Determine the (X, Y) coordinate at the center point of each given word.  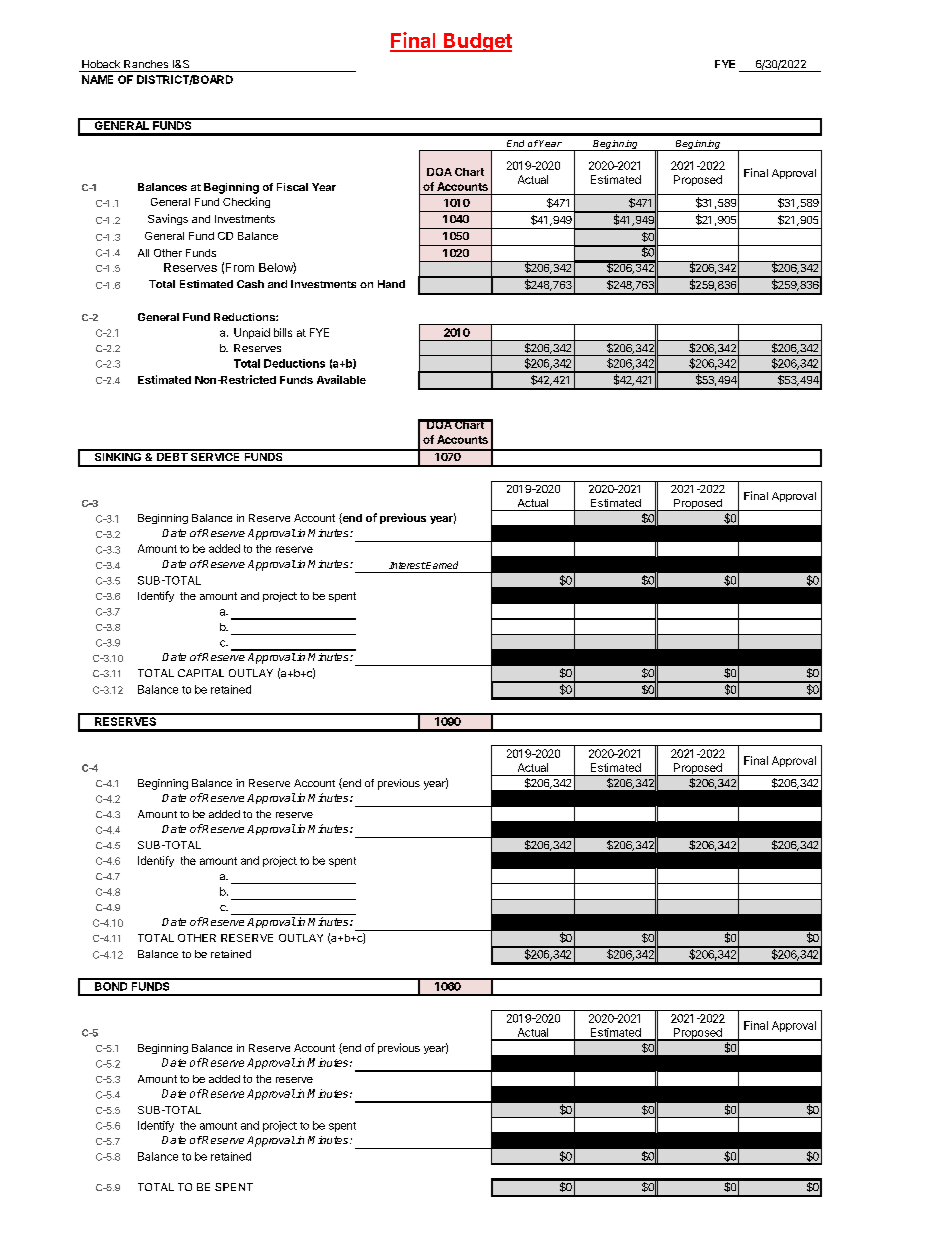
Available (341, 379)
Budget (477, 42)
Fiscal (292, 187)
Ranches (146, 64)
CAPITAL (201, 673)
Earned (441, 565)
